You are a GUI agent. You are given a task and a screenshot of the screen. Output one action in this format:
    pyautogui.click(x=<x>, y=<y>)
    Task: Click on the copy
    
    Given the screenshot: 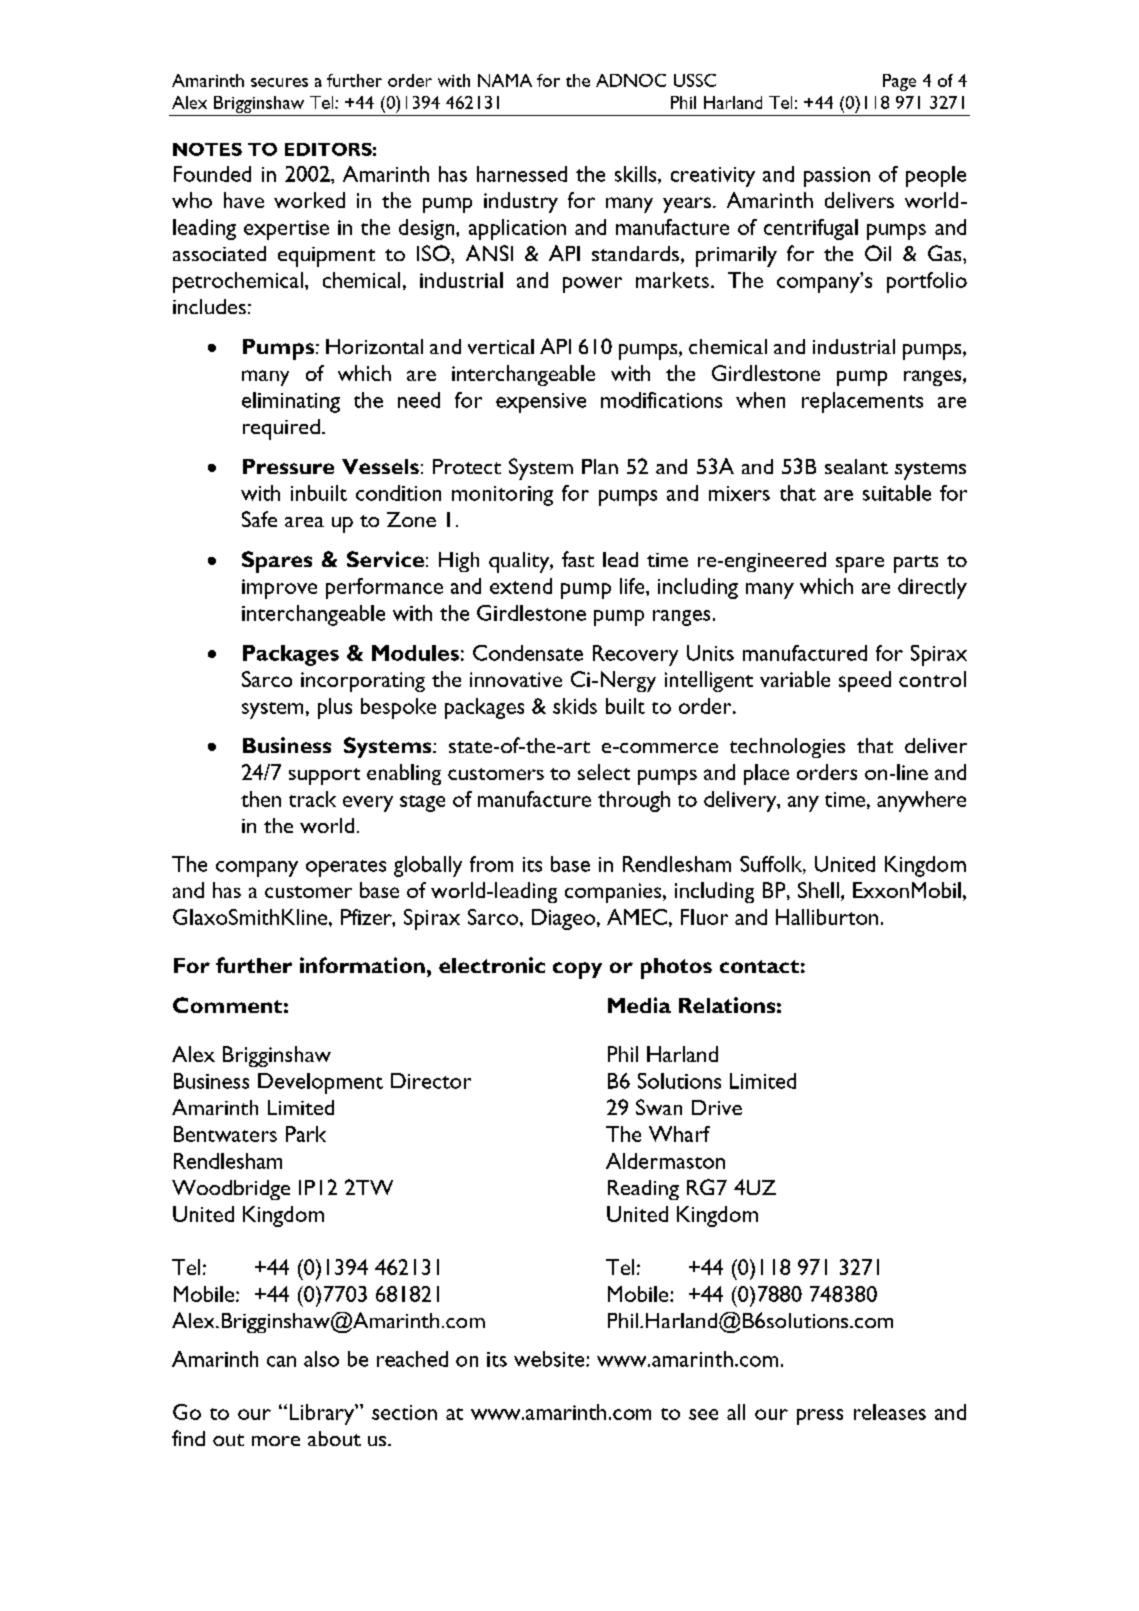 What is the action you would take?
    pyautogui.click(x=577, y=970)
